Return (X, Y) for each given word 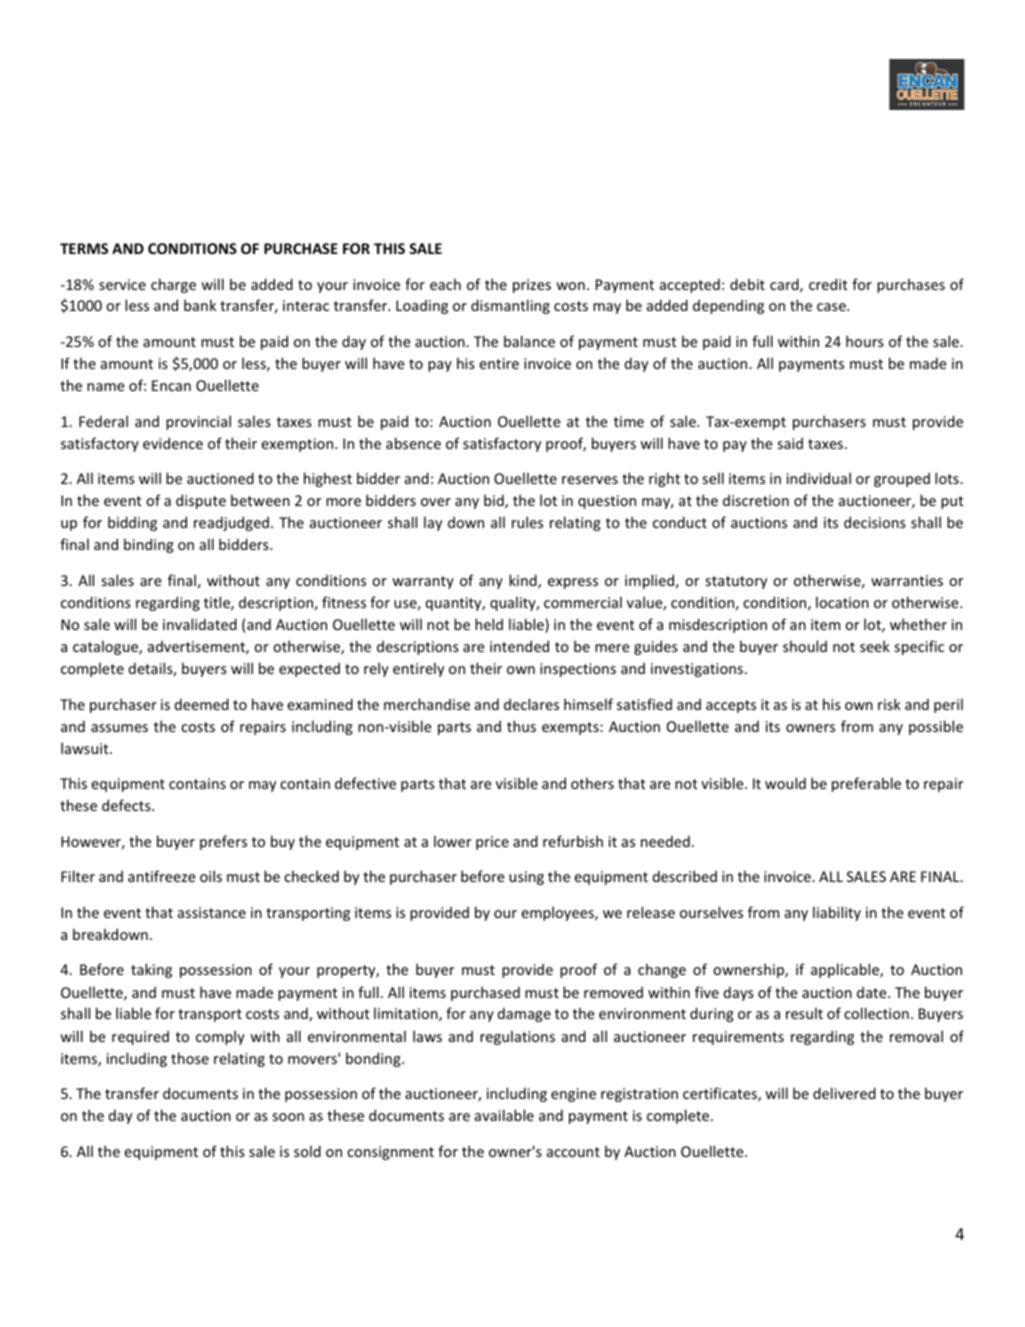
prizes (532, 286)
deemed (202, 704)
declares (531, 704)
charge (173, 285)
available (504, 1115)
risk (889, 704)
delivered (844, 1093)
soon (288, 1117)
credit (828, 284)
